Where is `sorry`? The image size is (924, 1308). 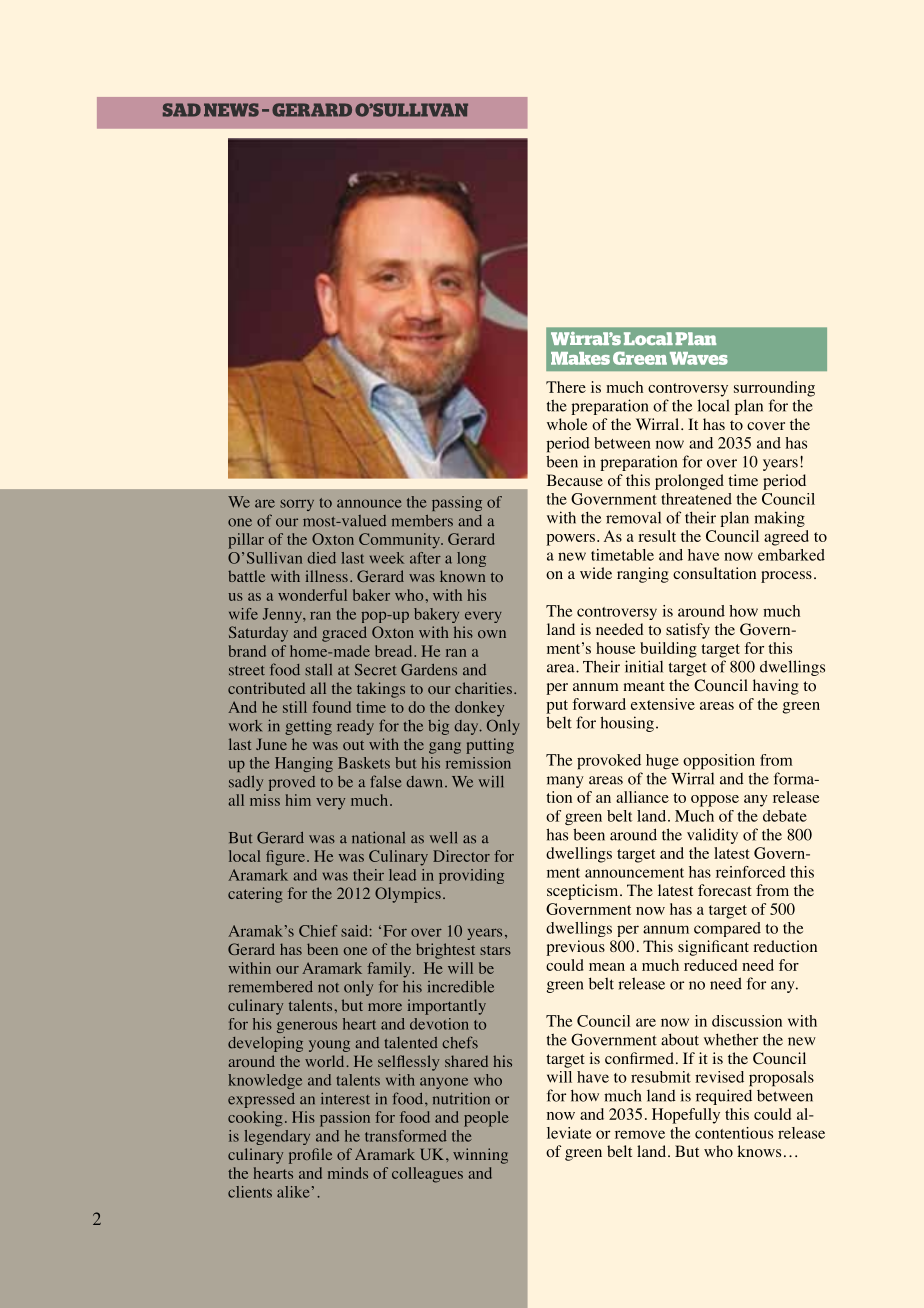
sorry is located at coordinates (297, 505).
